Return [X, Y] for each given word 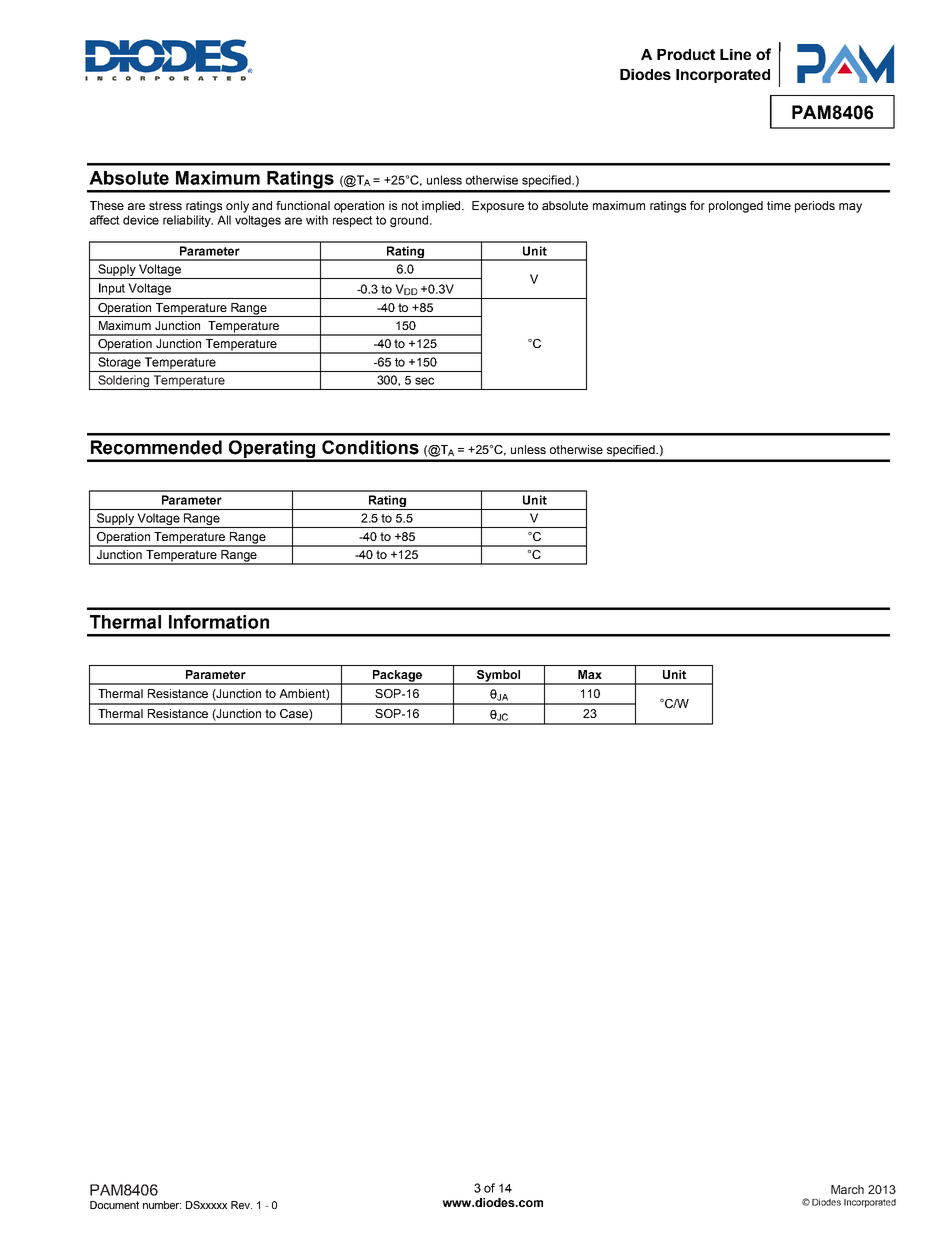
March [847, 1189]
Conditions [370, 447]
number [162, 1205]
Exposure [498, 207]
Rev [241, 1205]
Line [735, 54]
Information [219, 622]
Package [398, 677]
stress [165, 205]
